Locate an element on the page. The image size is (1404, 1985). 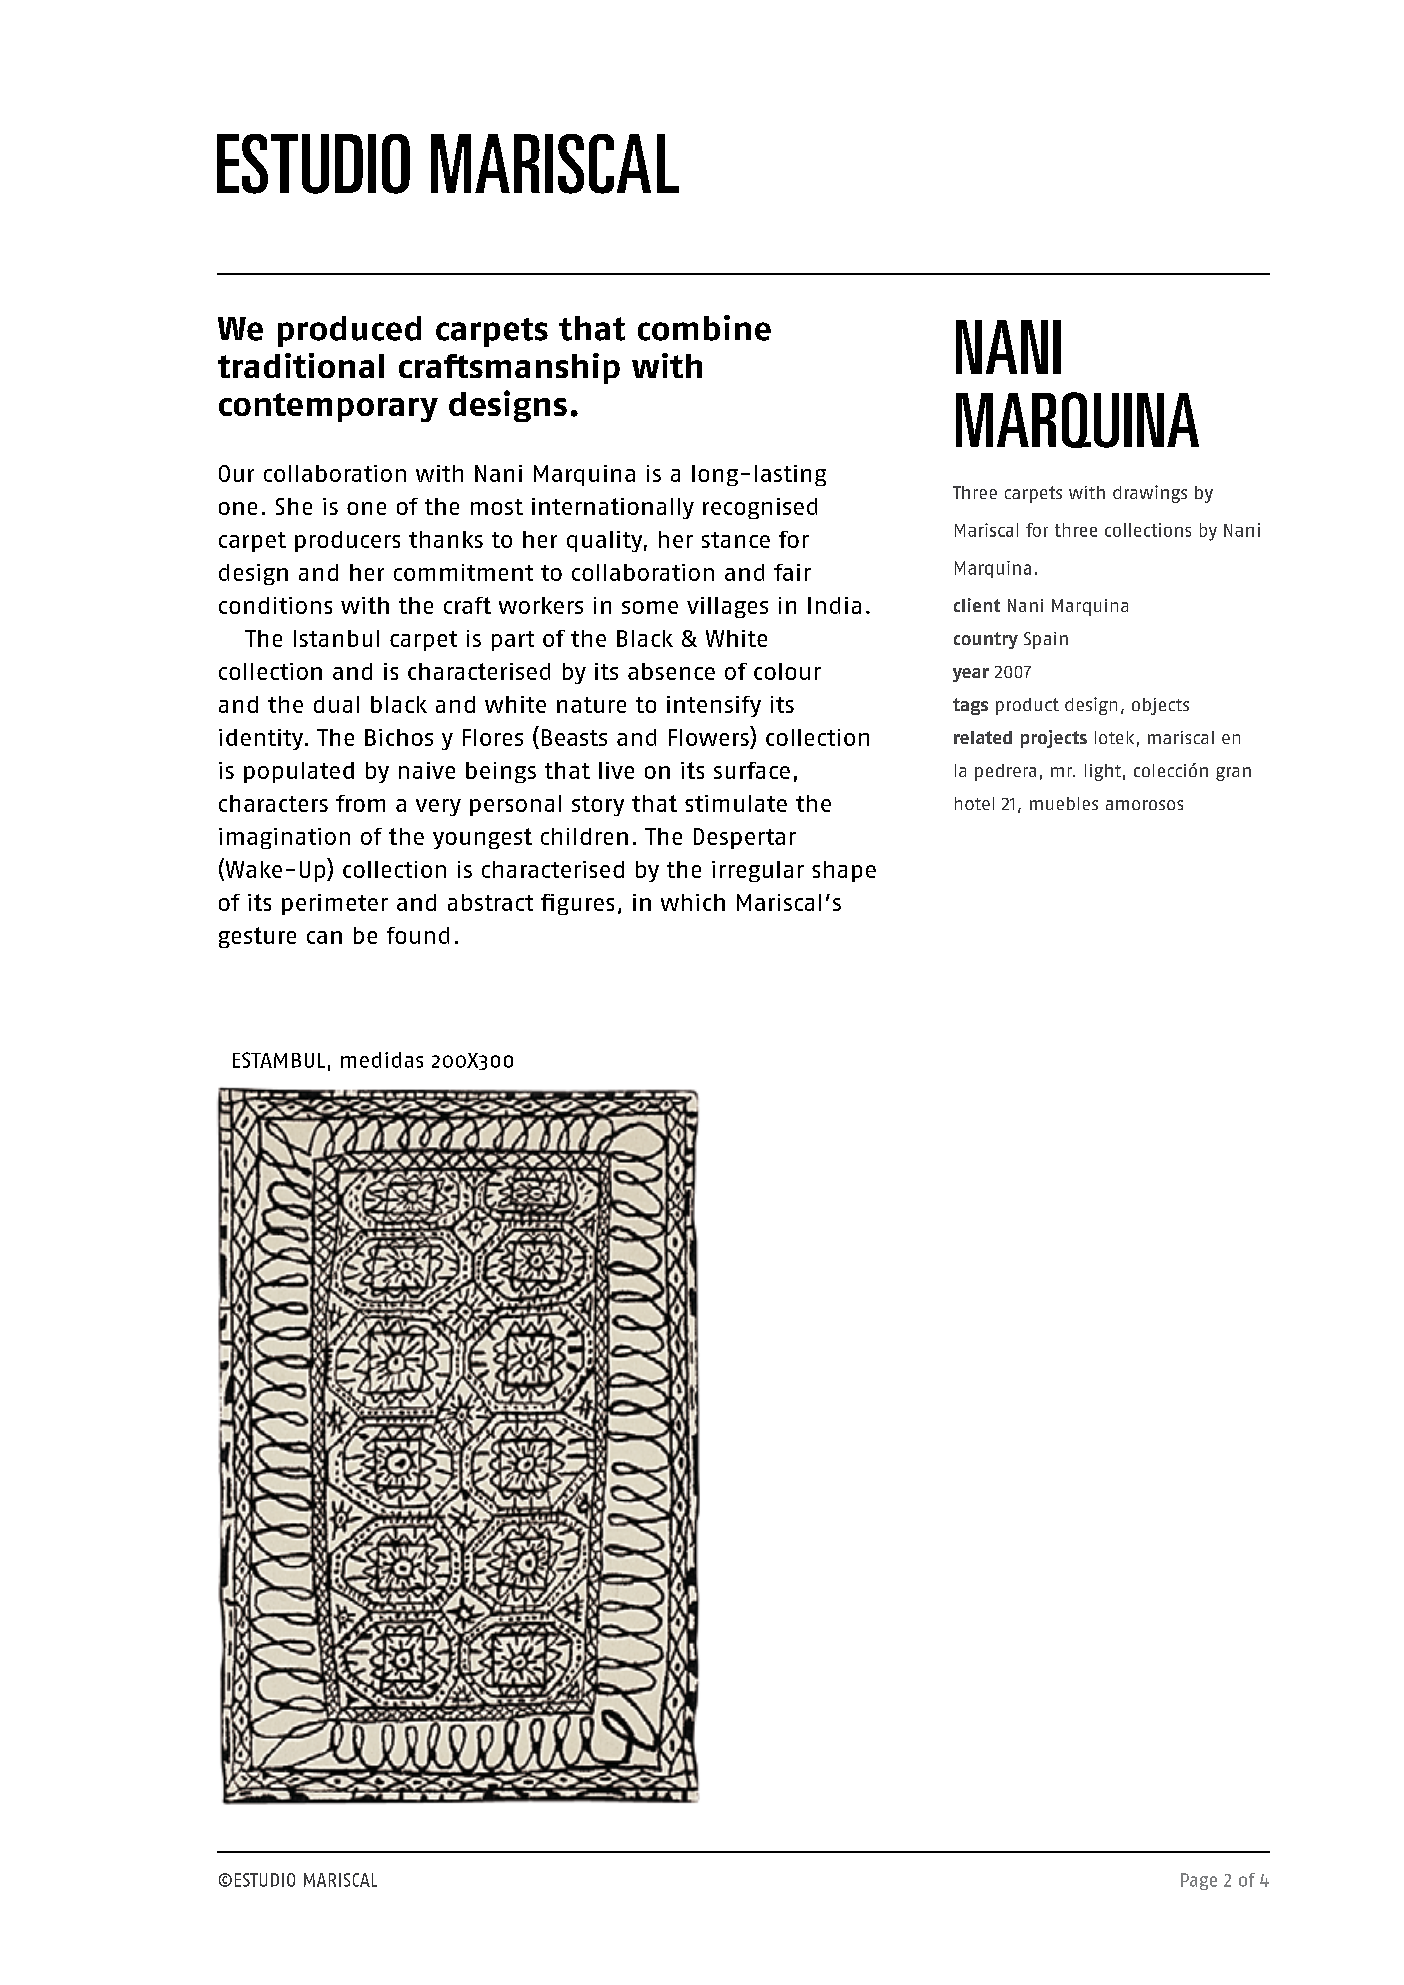
which is located at coordinates (693, 902).
